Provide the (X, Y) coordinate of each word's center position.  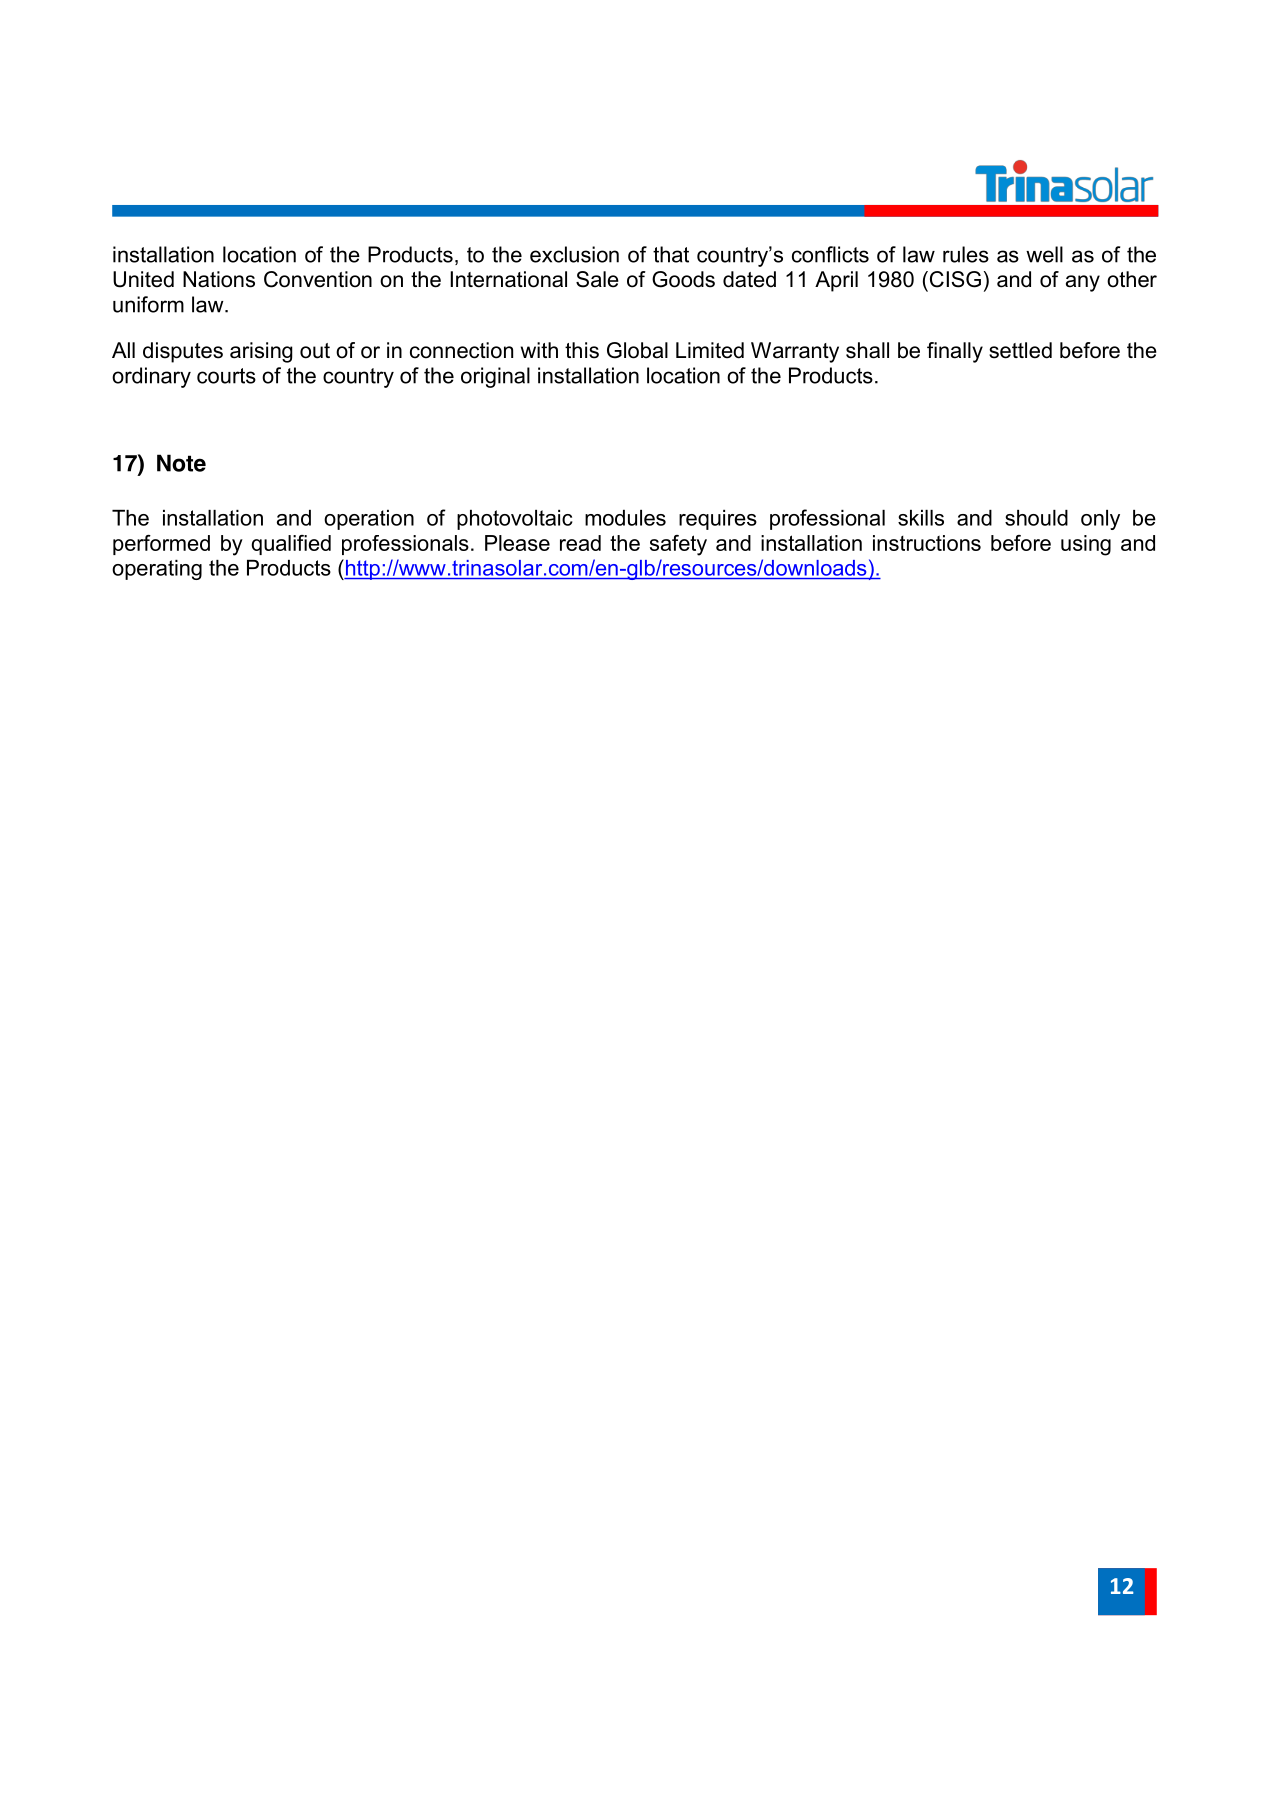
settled (1020, 350)
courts (226, 376)
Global (637, 350)
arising (261, 352)
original (495, 377)
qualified (291, 545)
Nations (219, 279)
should (1036, 518)
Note (181, 463)
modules (625, 518)
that (671, 254)
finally (955, 352)
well (1044, 254)
